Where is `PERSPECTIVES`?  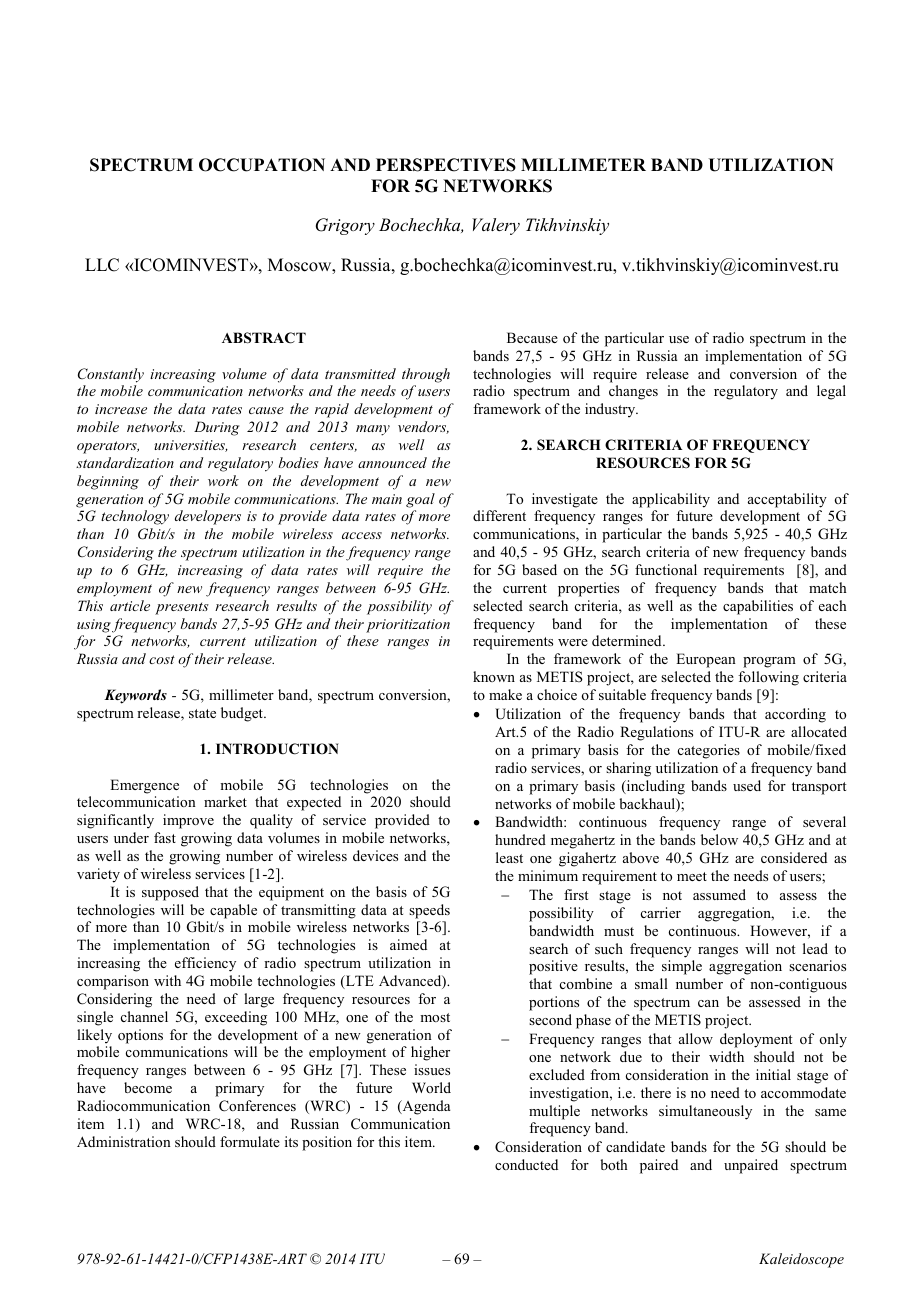 PERSPECTIVES is located at coordinates (446, 165).
